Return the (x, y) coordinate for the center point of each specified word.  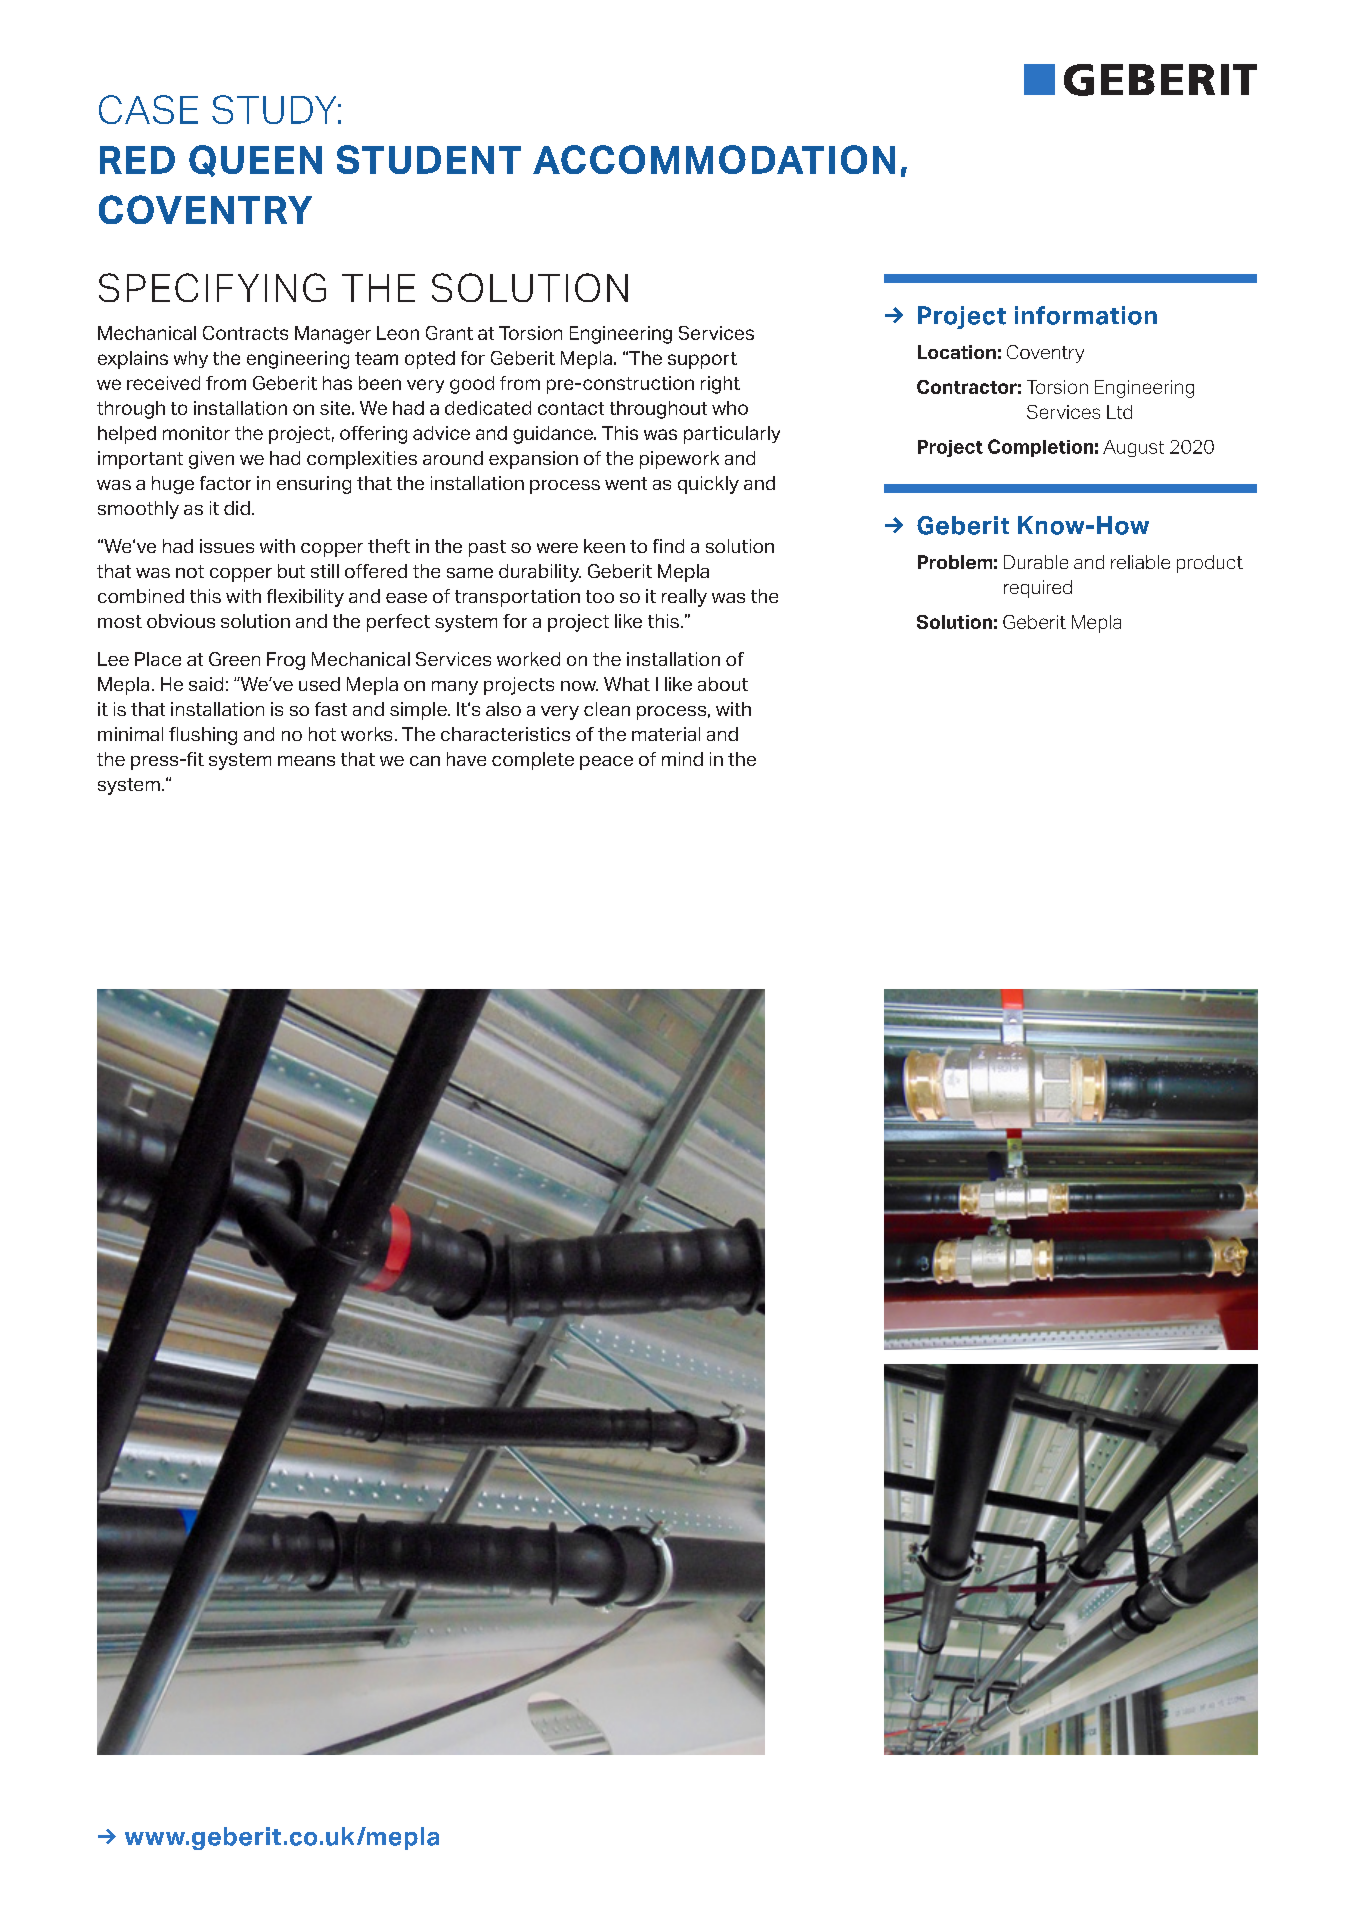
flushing (203, 736)
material (666, 734)
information (1086, 315)
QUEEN (255, 161)
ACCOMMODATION (714, 159)
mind (682, 759)
